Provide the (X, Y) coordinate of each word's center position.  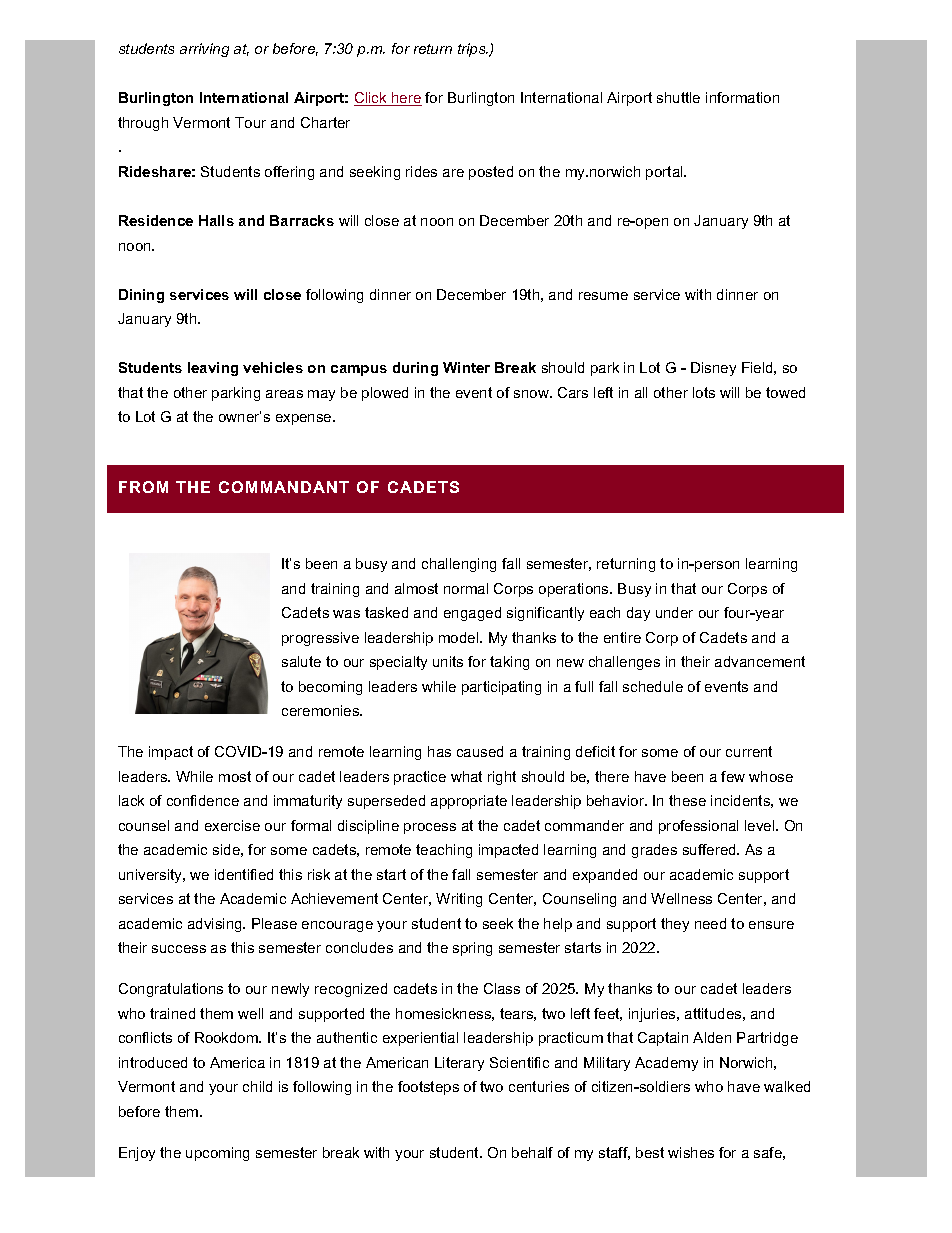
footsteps (428, 1088)
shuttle (678, 97)
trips (473, 50)
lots (704, 392)
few (733, 776)
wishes (691, 1152)
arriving (204, 50)
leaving (213, 369)
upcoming (217, 1154)
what (466, 776)
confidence (203, 800)
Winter (466, 367)
